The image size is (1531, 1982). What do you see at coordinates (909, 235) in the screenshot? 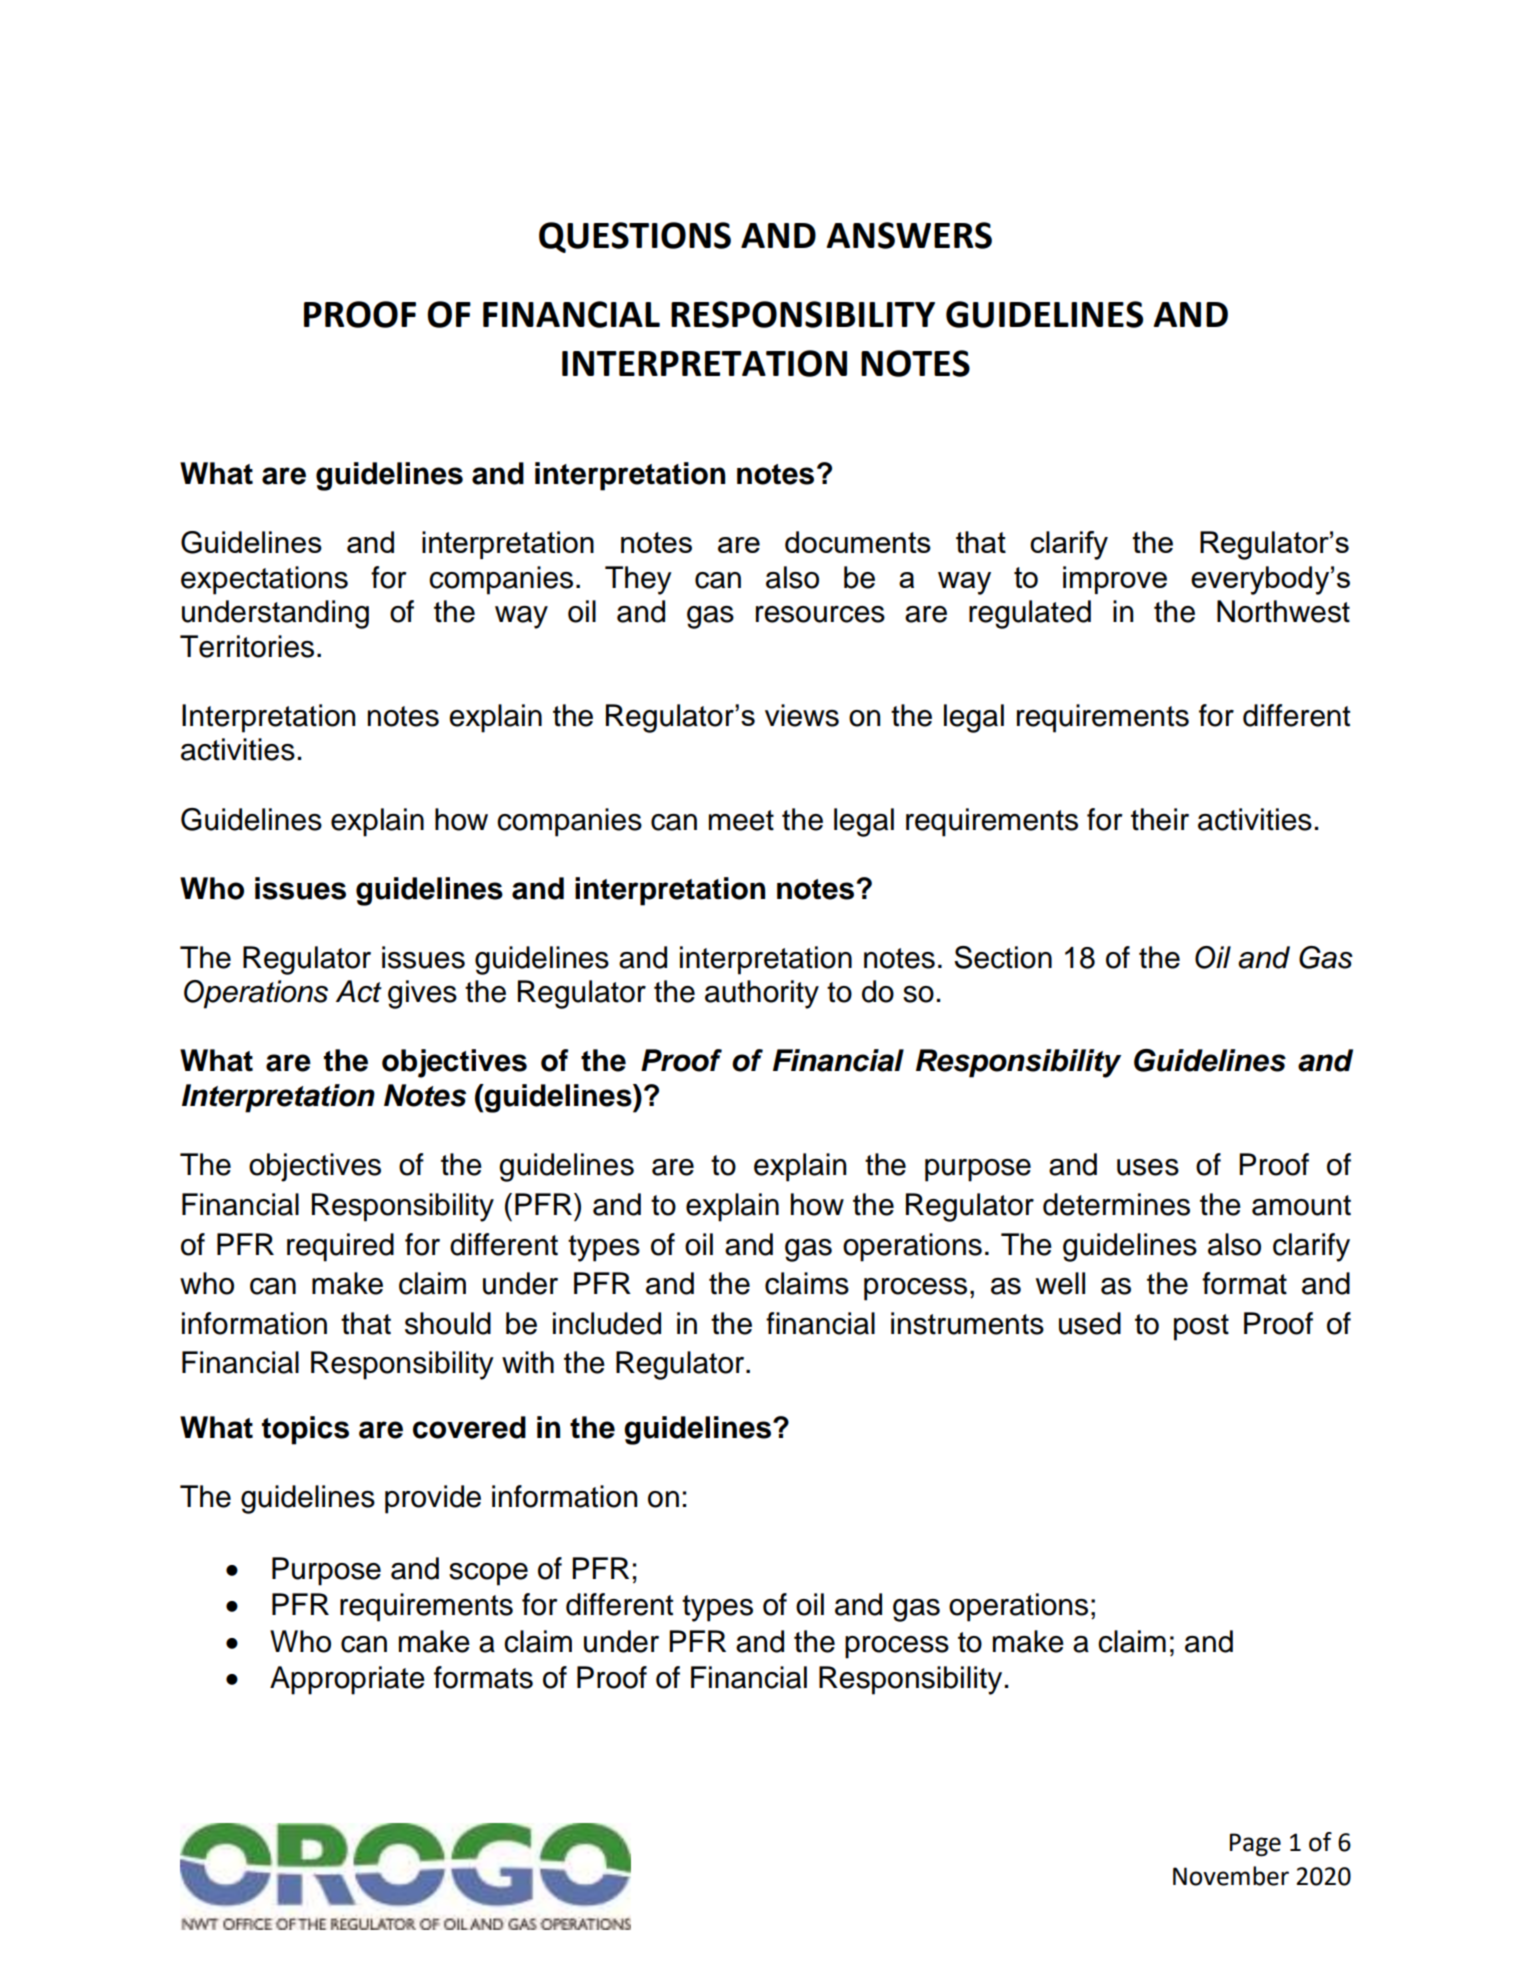
I see `ANSWERS` at bounding box center [909, 235].
